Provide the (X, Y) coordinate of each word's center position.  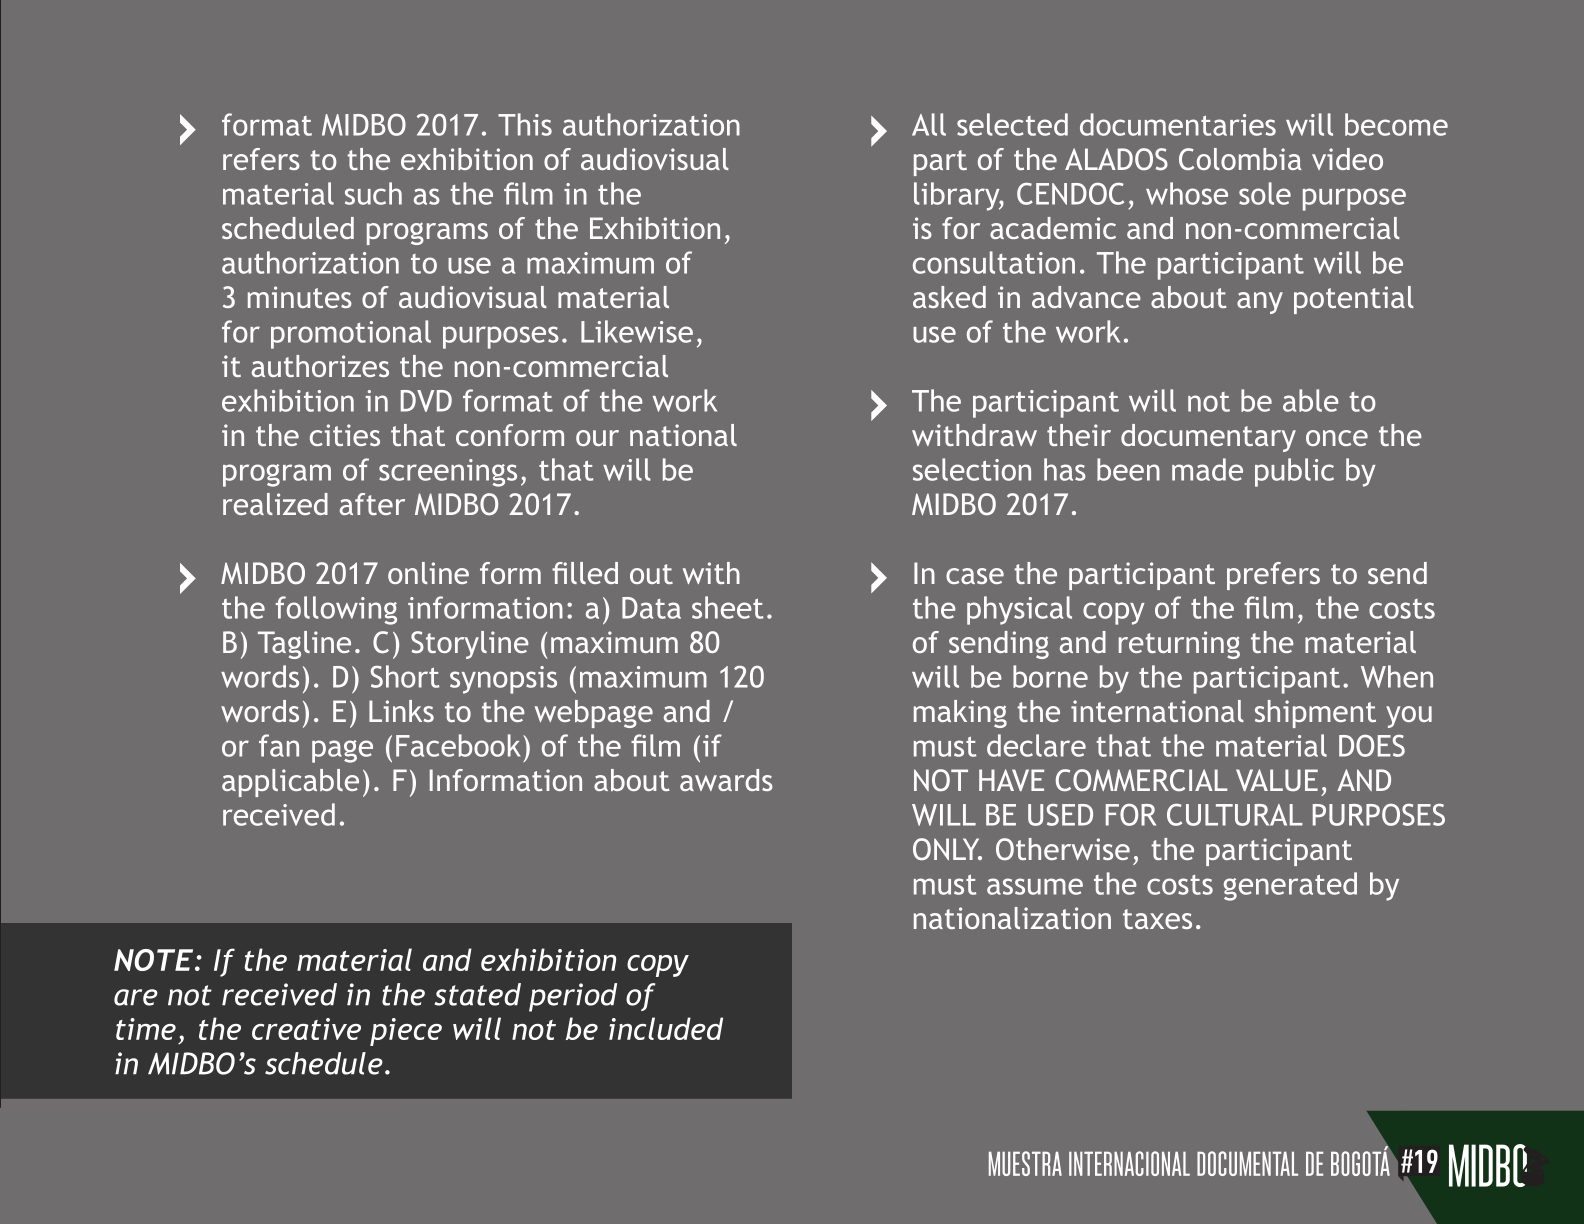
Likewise (637, 331)
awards (726, 780)
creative (306, 1029)
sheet (727, 607)
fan (279, 745)
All (929, 124)
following (336, 610)
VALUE (1277, 780)
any (1260, 303)
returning (1179, 645)
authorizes (320, 366)
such (373, 193)
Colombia (1240, 159)
